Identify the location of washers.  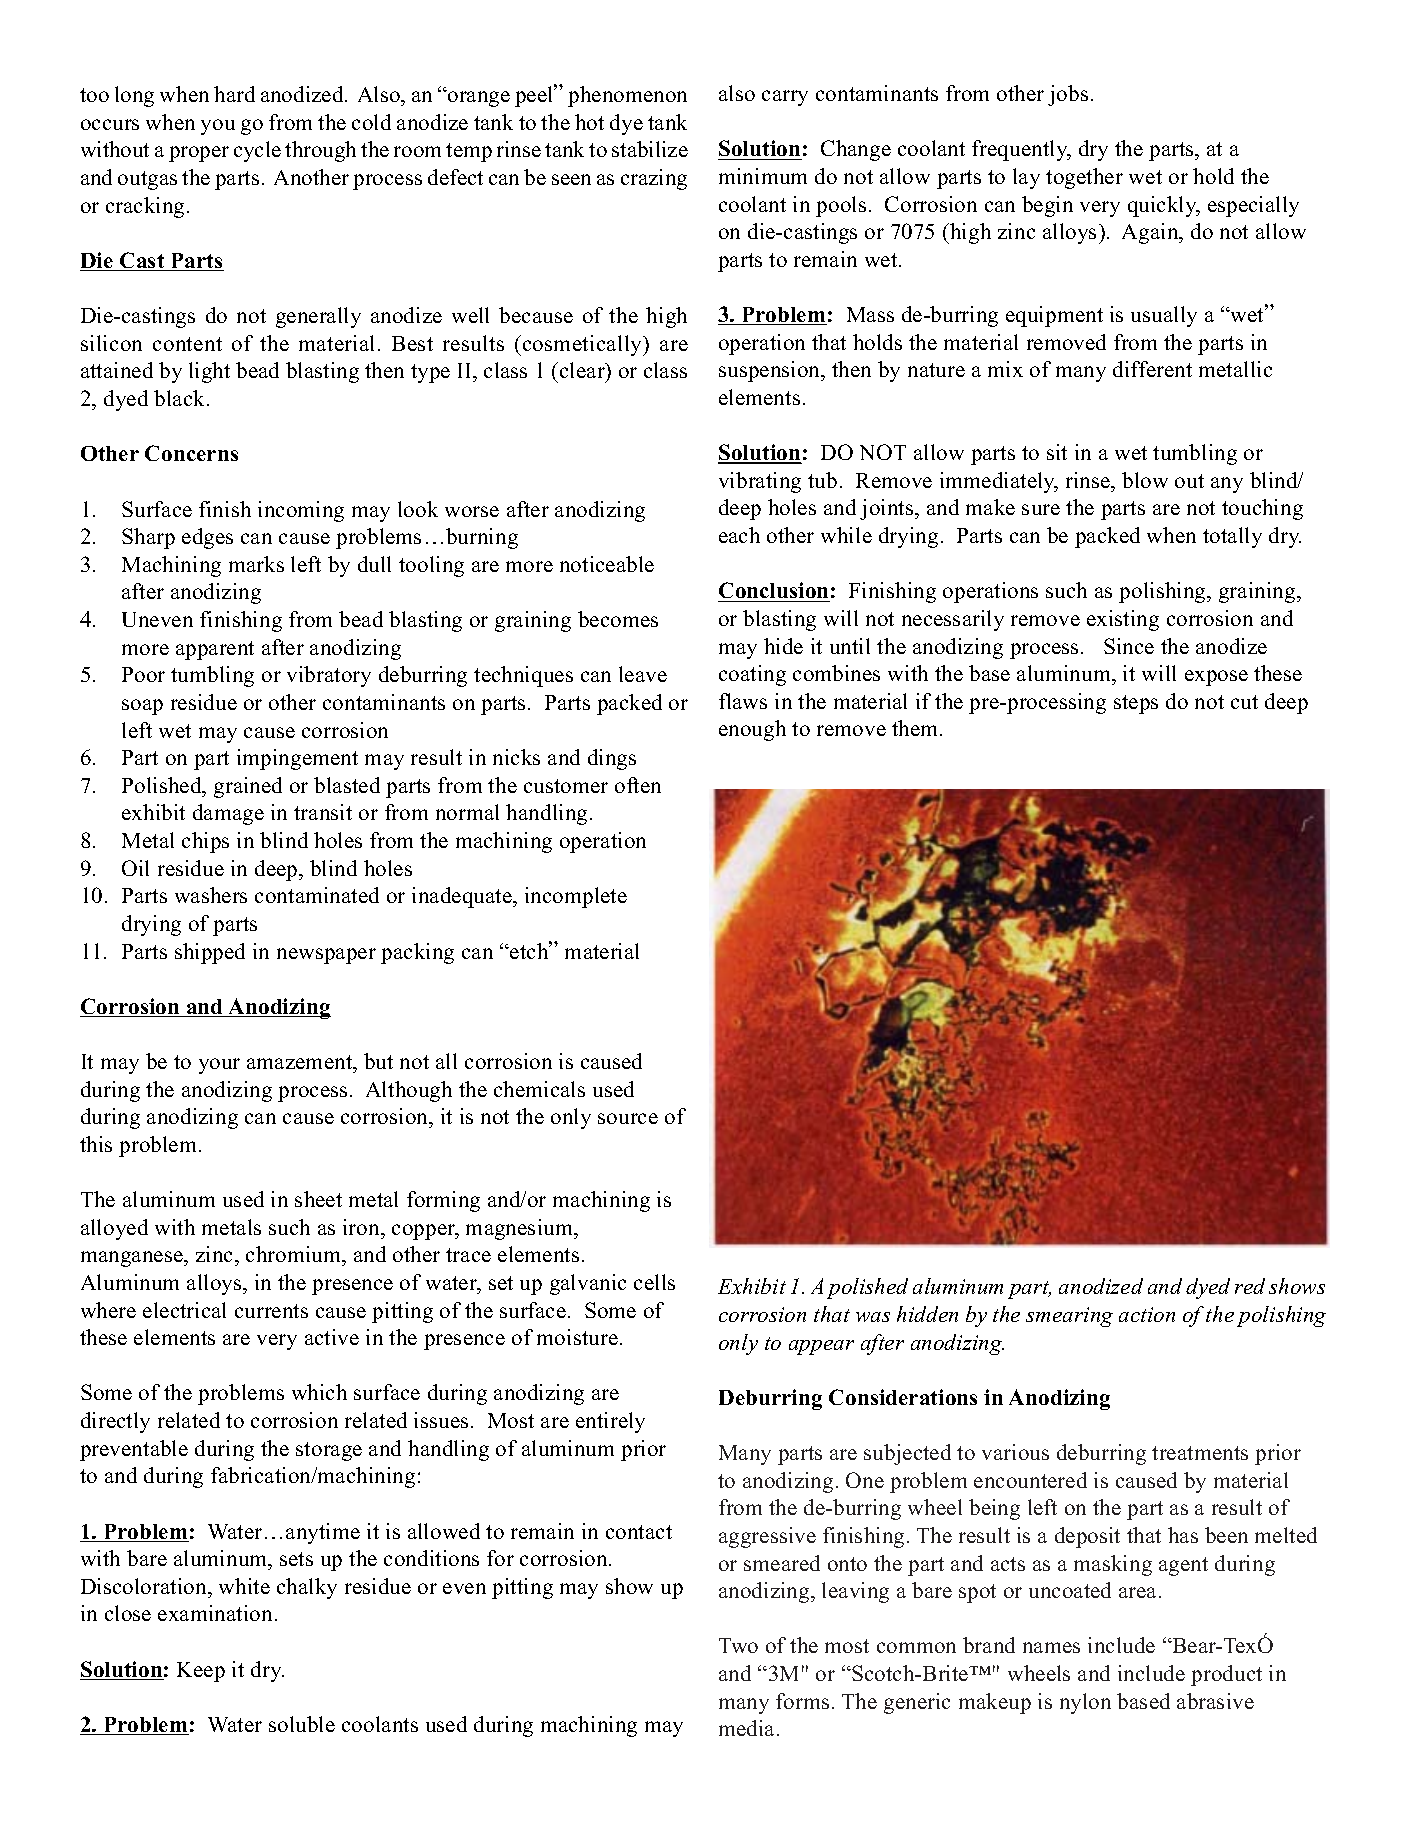
(211, 895).
